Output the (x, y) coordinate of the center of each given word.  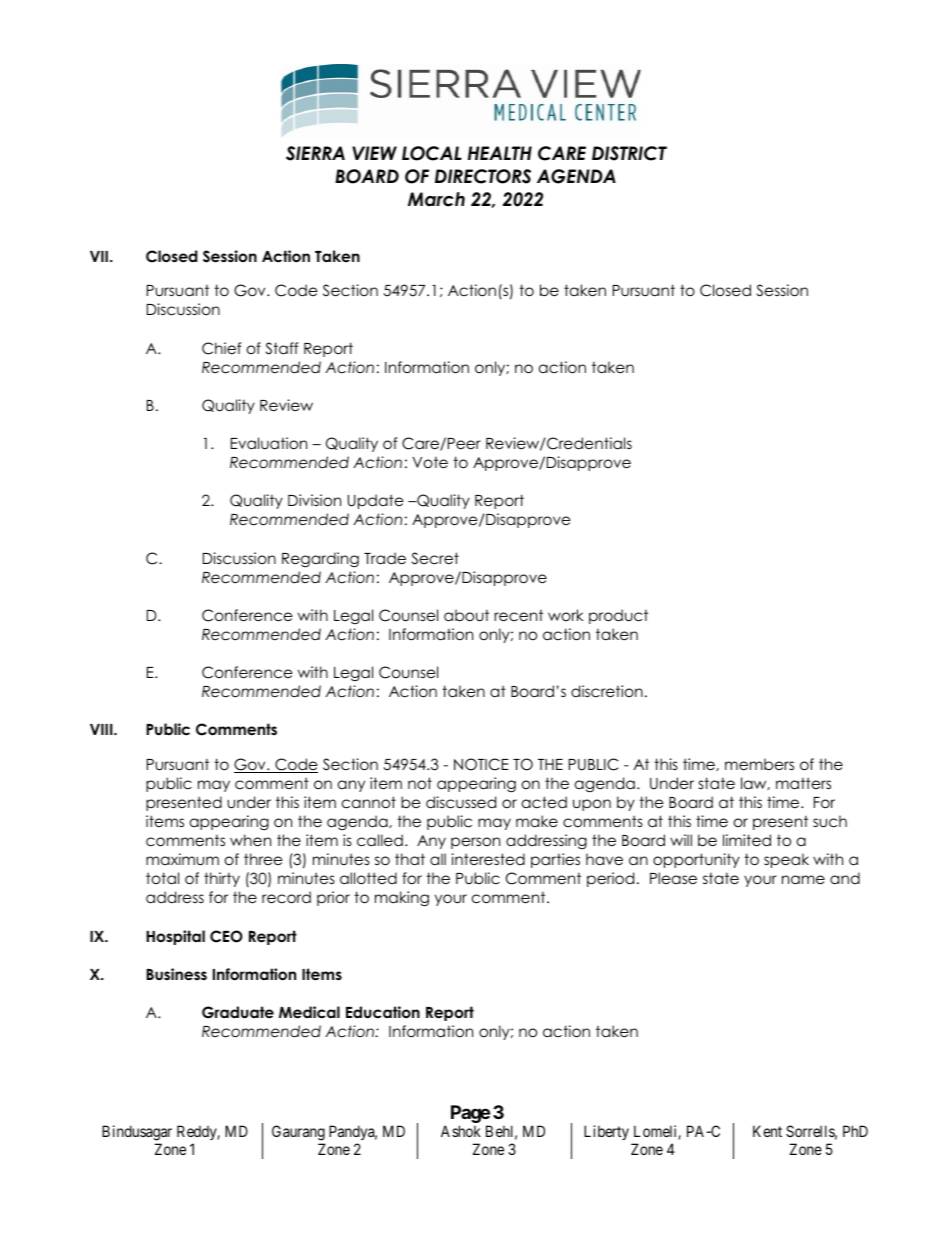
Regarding (320, 560)
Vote (430, 463)
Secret (435, 558)
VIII (102, 729)
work (565, 615)
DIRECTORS (483, 176)
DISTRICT (629, 153)
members (759, 764)
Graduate (238, 1012)
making (402, 899)
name (803, 880)
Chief (221, 348)
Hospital (175, 937)
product (618, 616)
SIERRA (315, 153)
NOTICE (481, 764)
